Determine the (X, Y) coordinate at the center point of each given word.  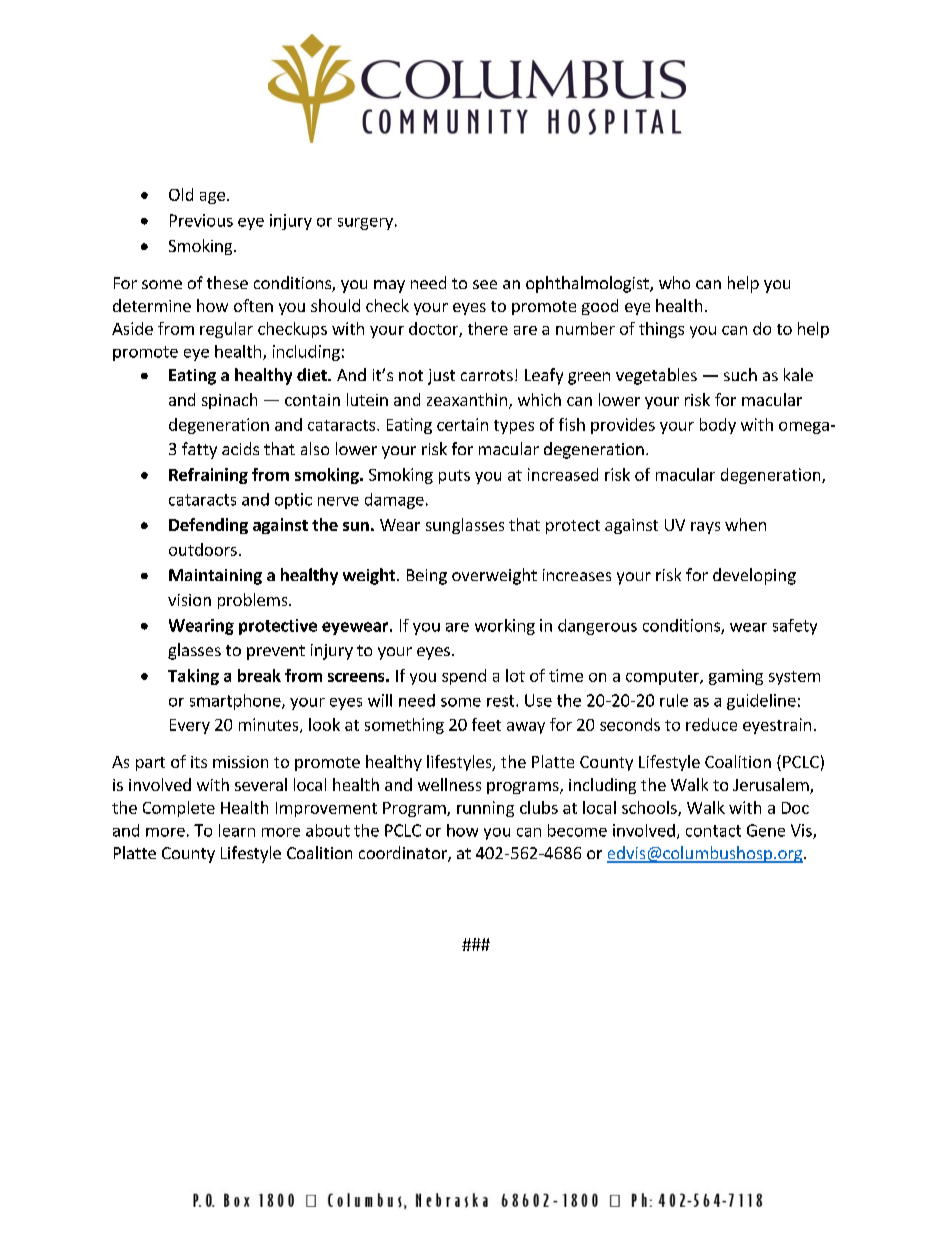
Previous (201, 220)
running (485, 809)
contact (713, 831)
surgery (365, 224)
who (674, 282)
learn (237, 830)
